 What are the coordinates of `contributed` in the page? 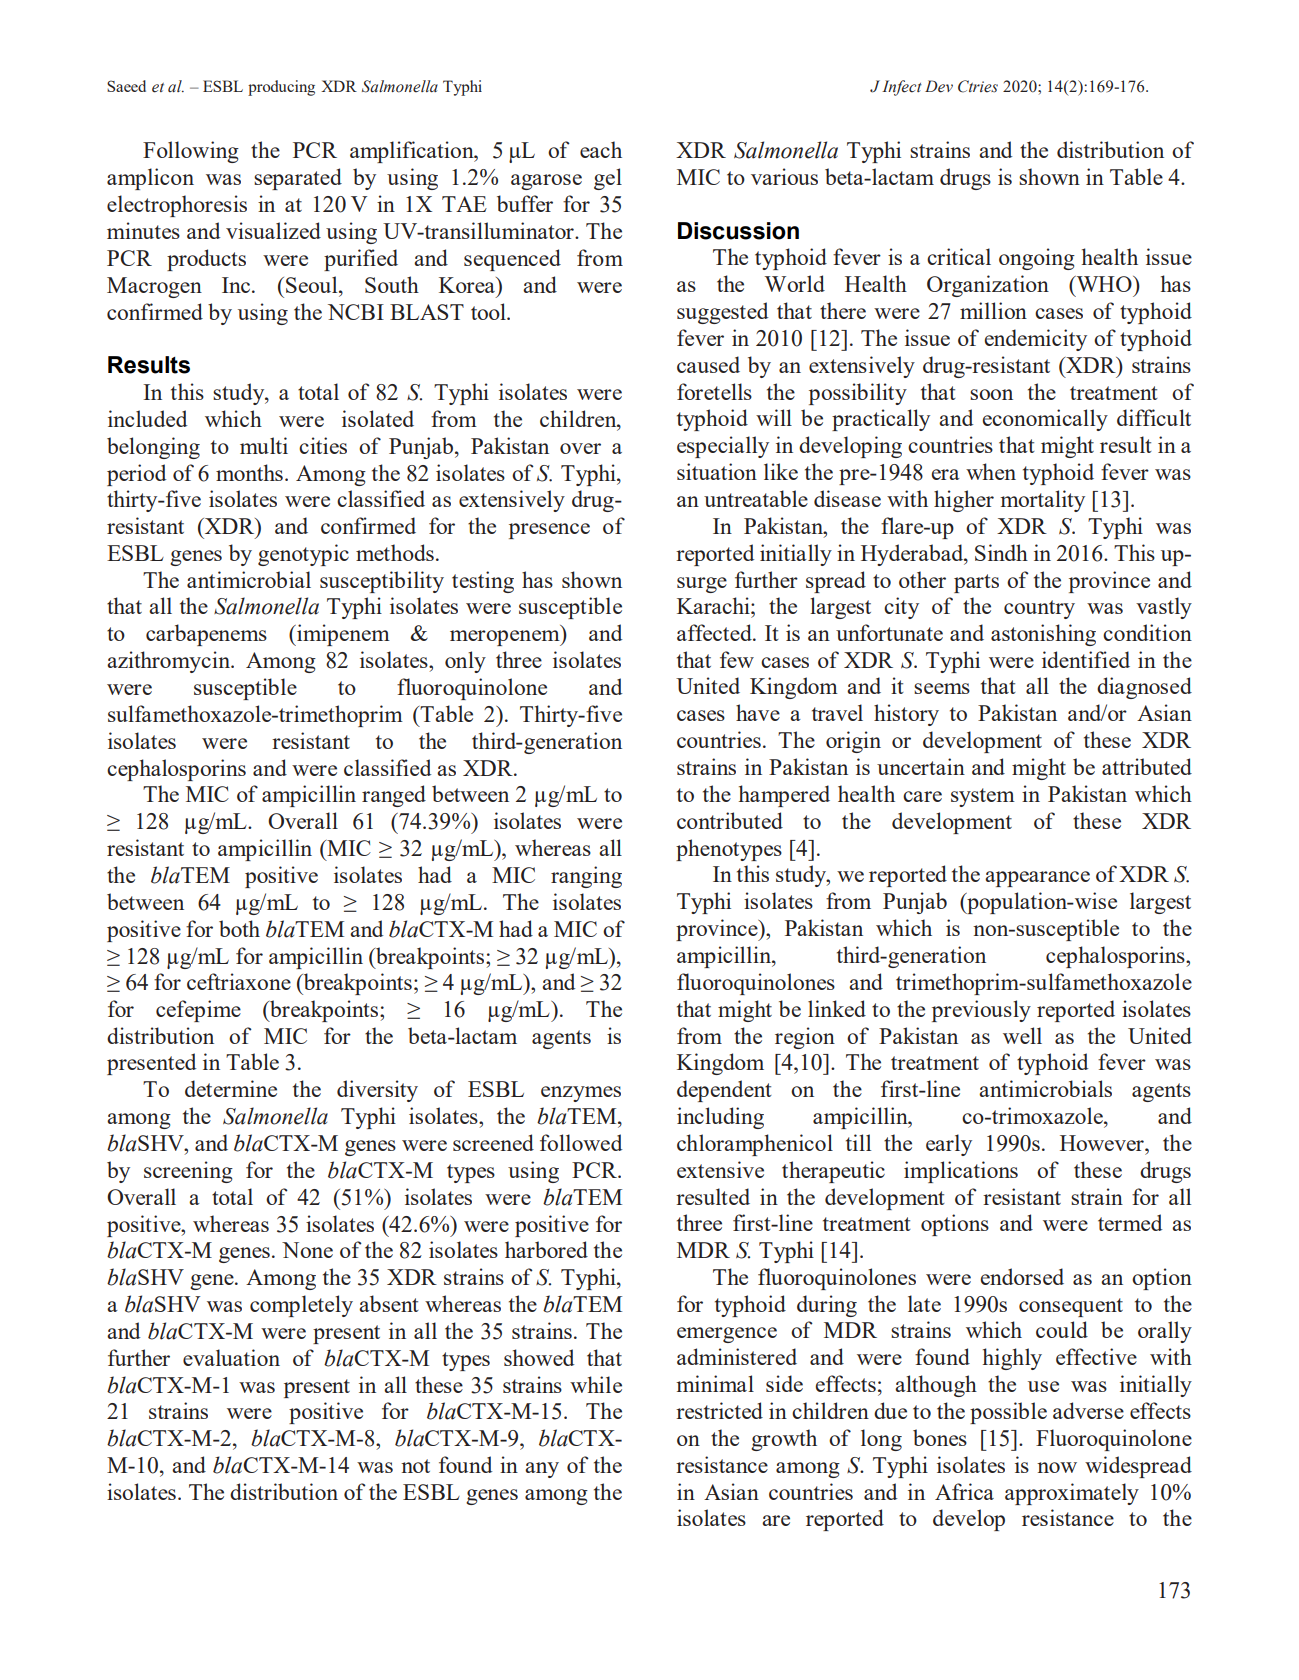 It's located at (730, 820).
